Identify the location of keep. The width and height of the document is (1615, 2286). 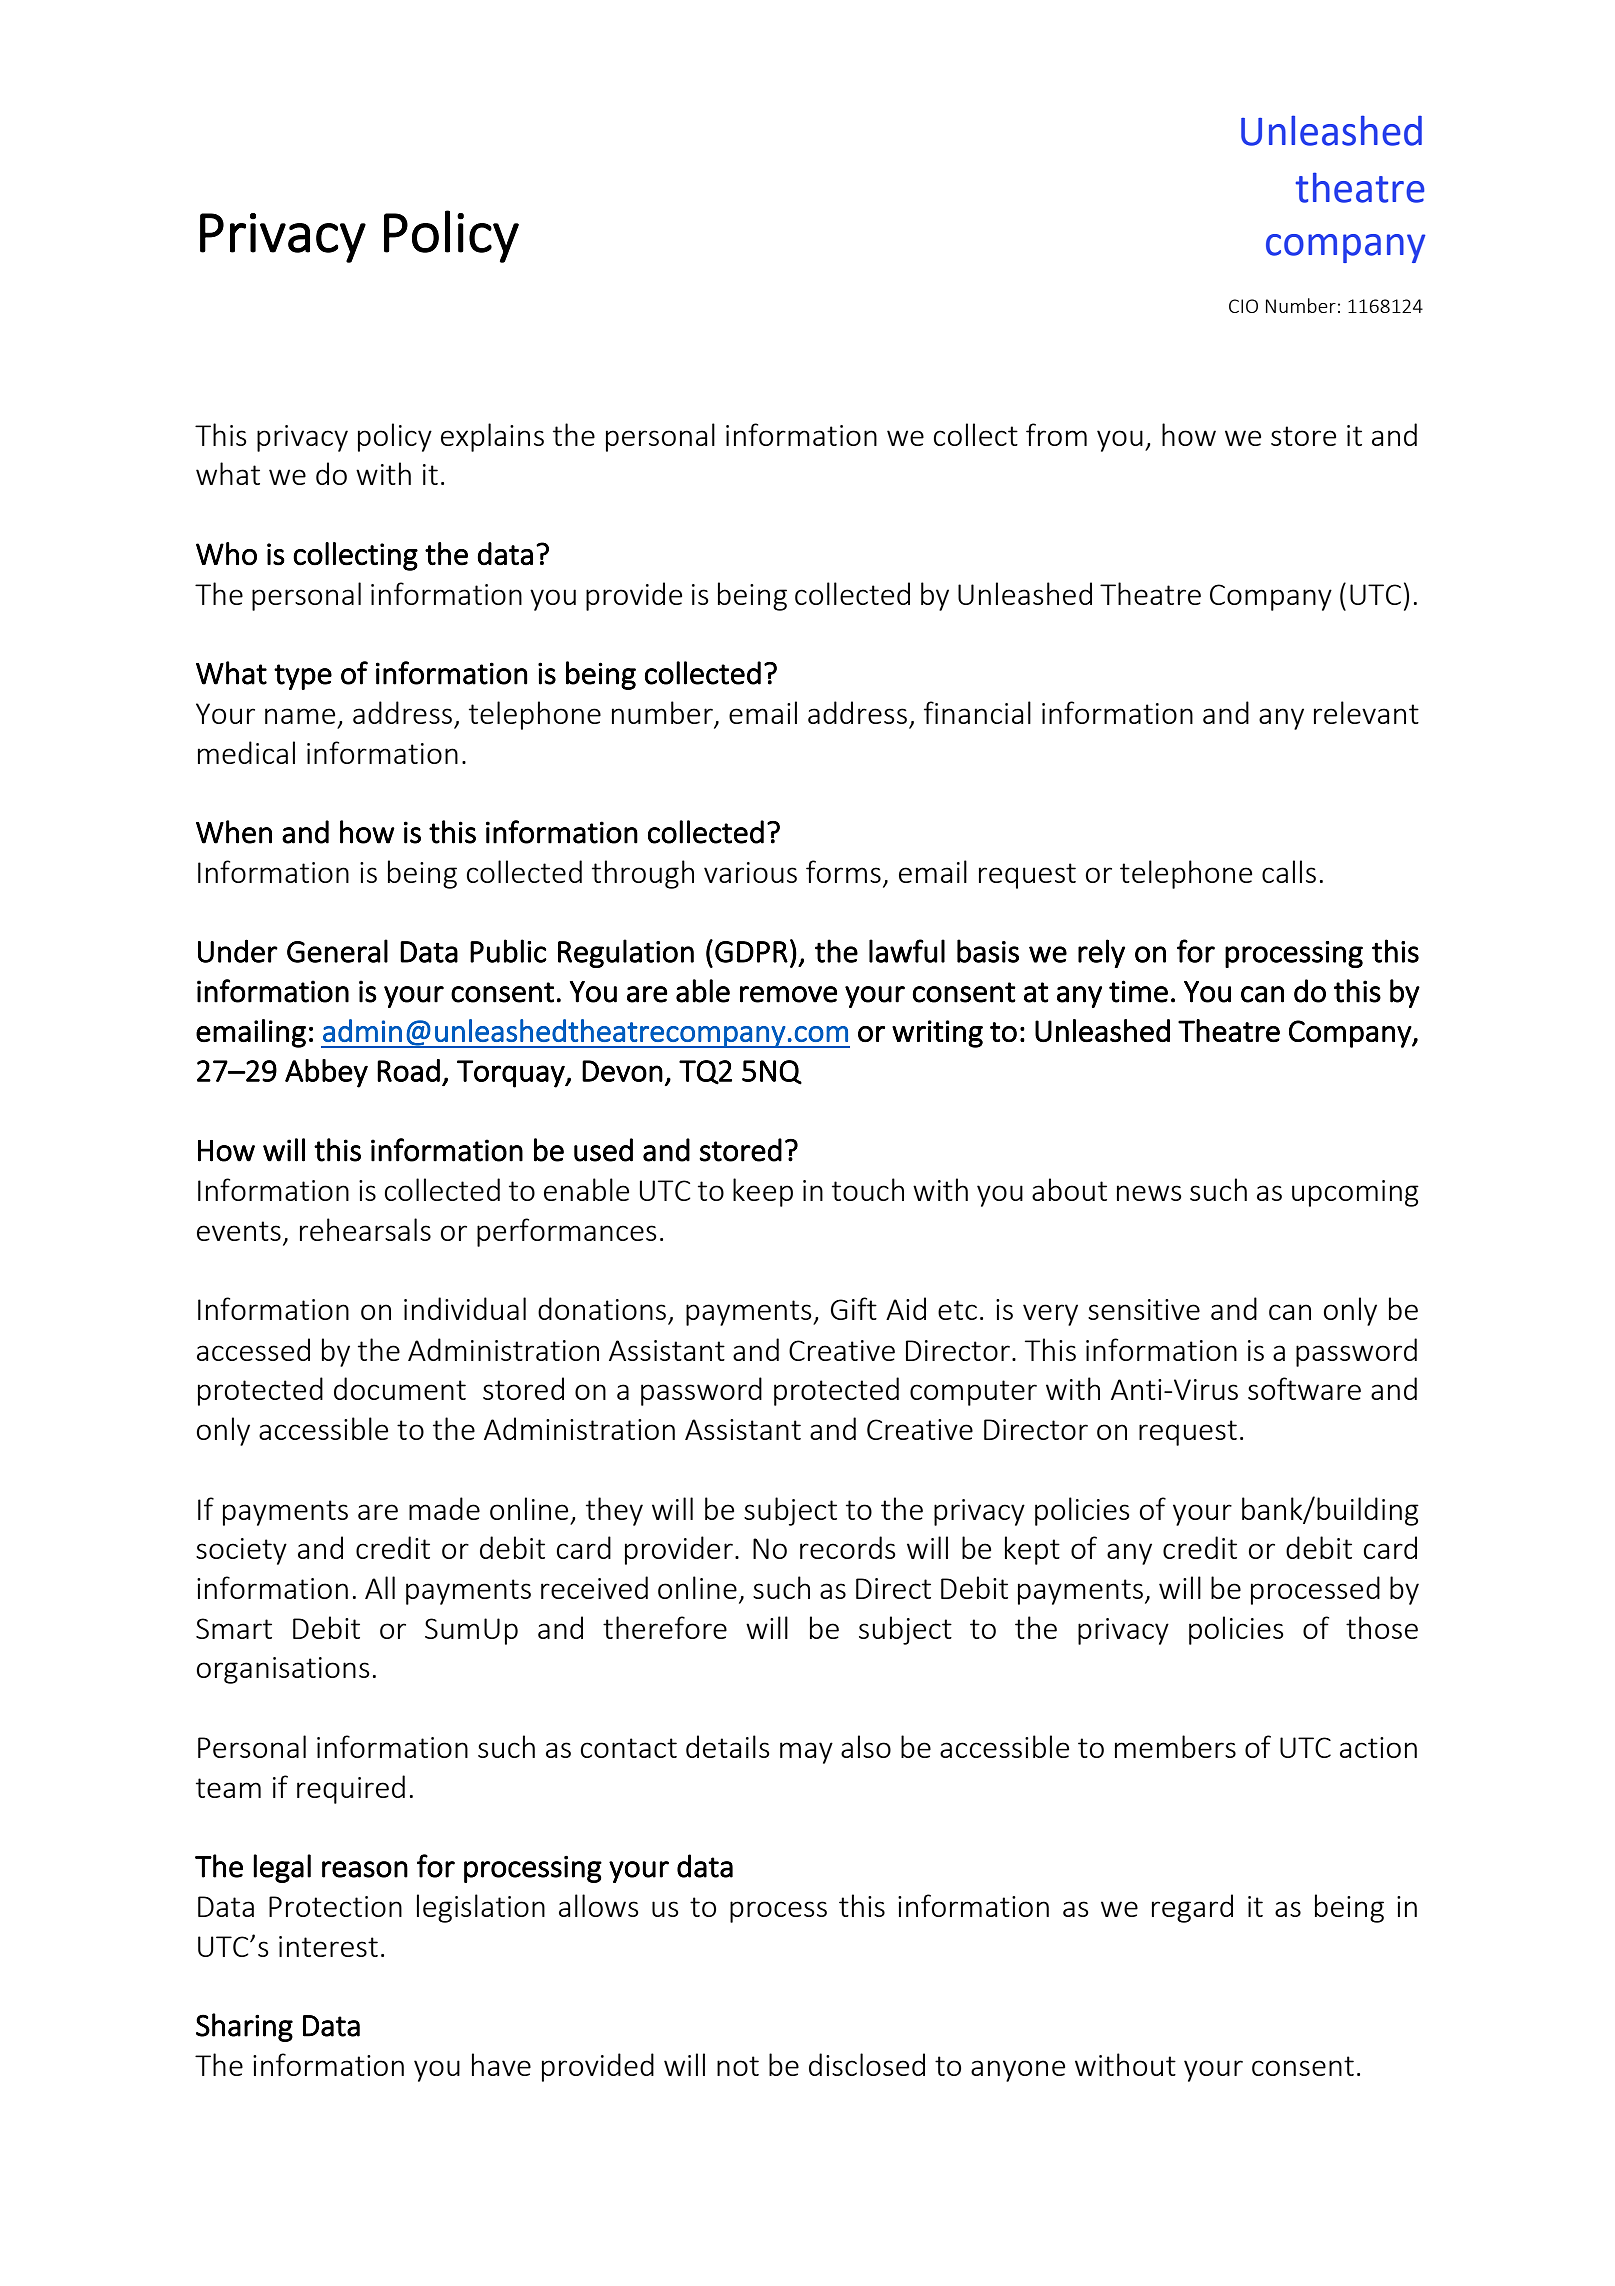
(763, 1192).
